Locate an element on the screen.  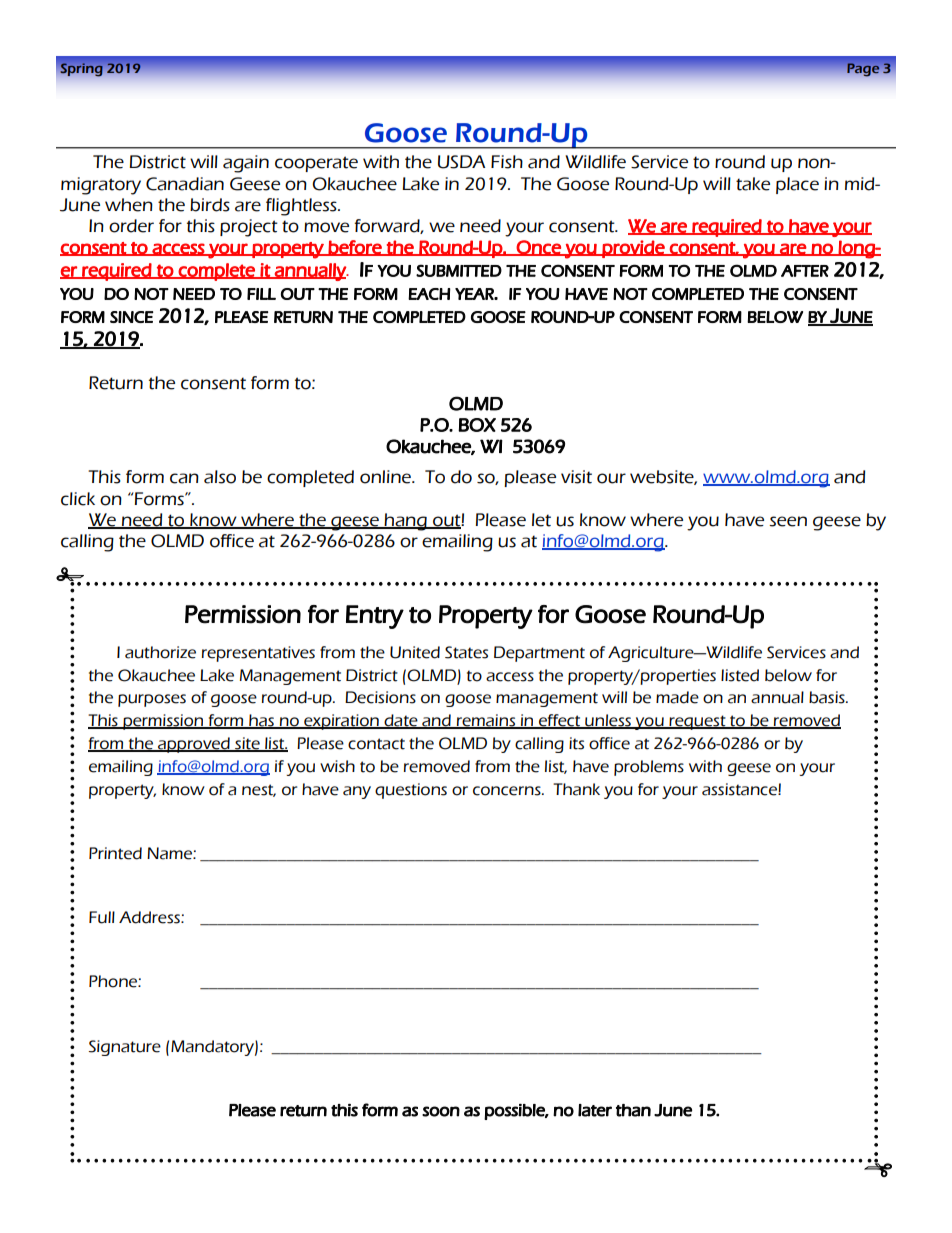
Signature is located at coordinates (125, 1048).
